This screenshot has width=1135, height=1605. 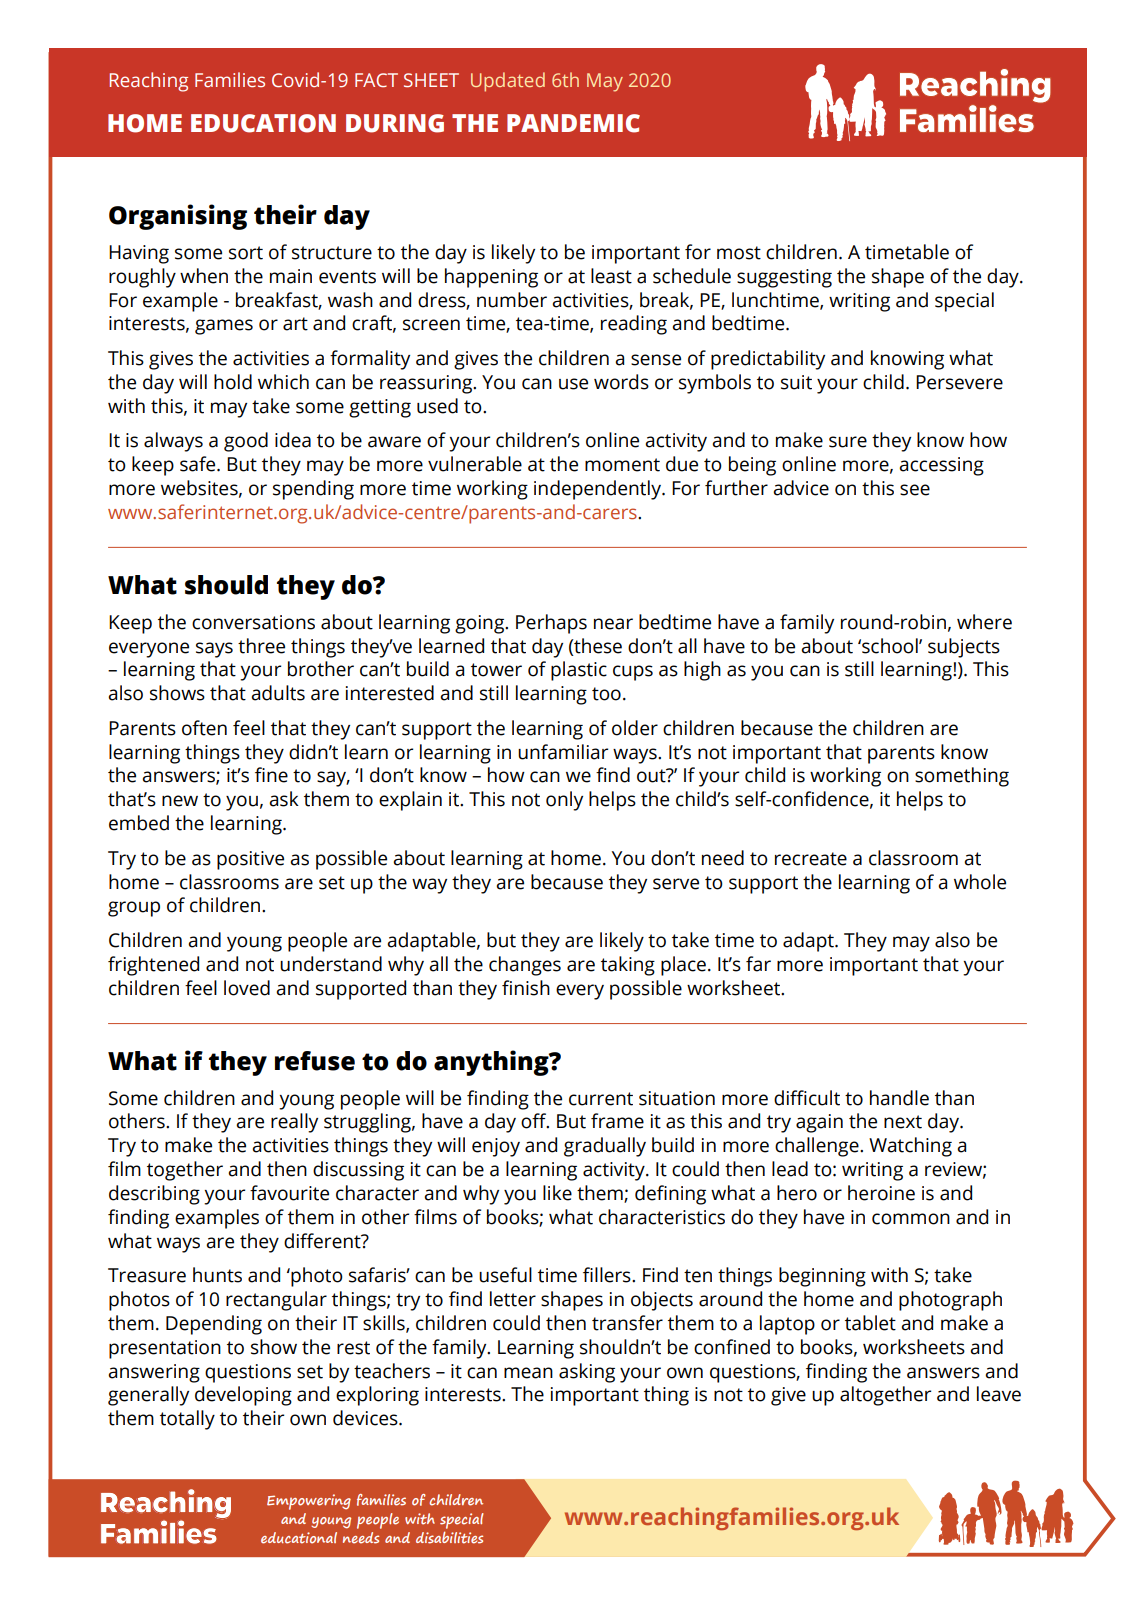 I want to click on Organising, so click(x=178, y=217).
